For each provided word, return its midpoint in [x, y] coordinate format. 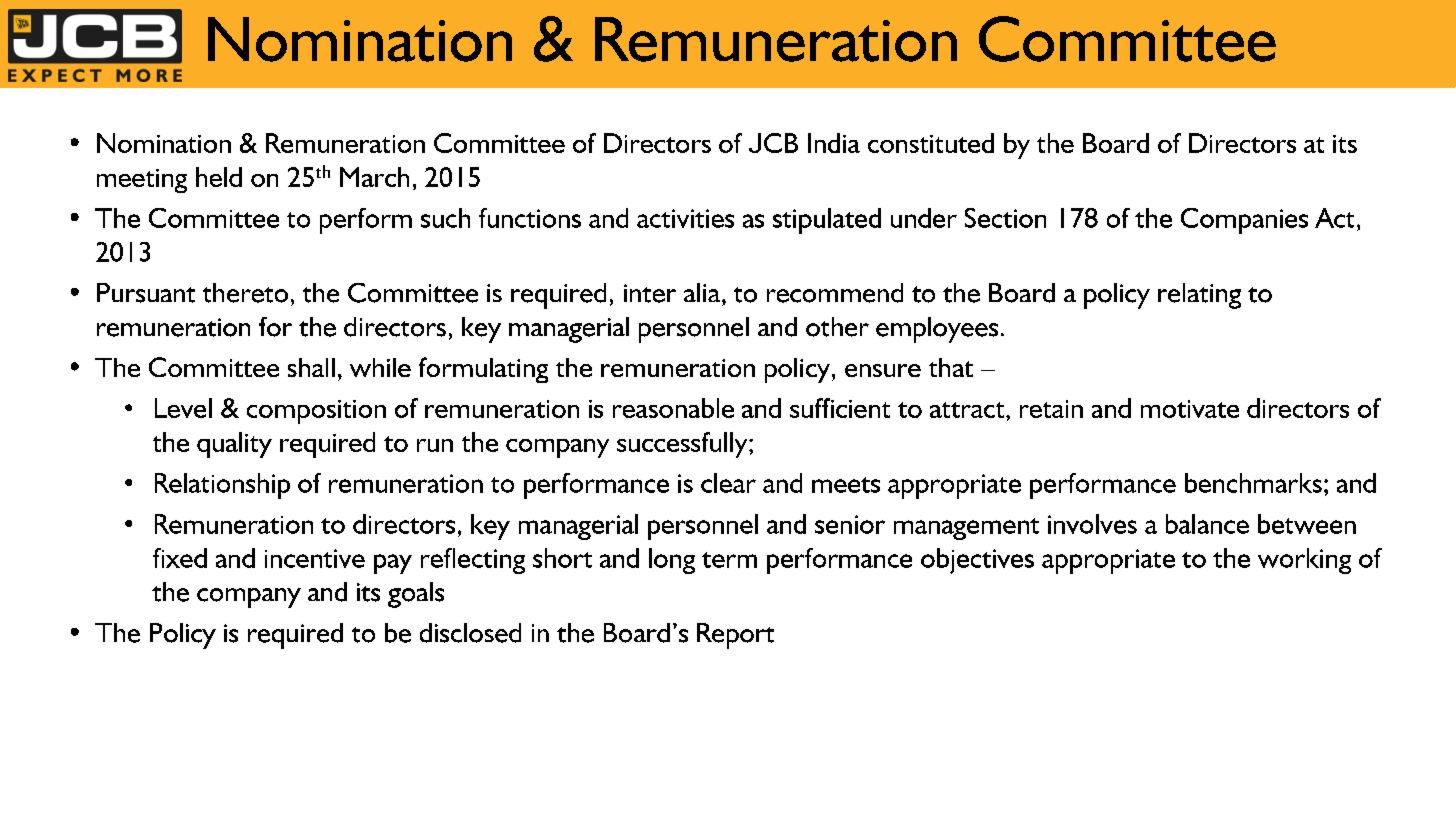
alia [703, 292]
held [219, 177]
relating [1199, 296]
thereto [245, 293]
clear [728, 483]
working [1304, 561]
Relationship [222, 486]
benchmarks [1253, 483]
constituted [931, 143]
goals [416, 595]
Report [735, 636]
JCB [773, 143]
